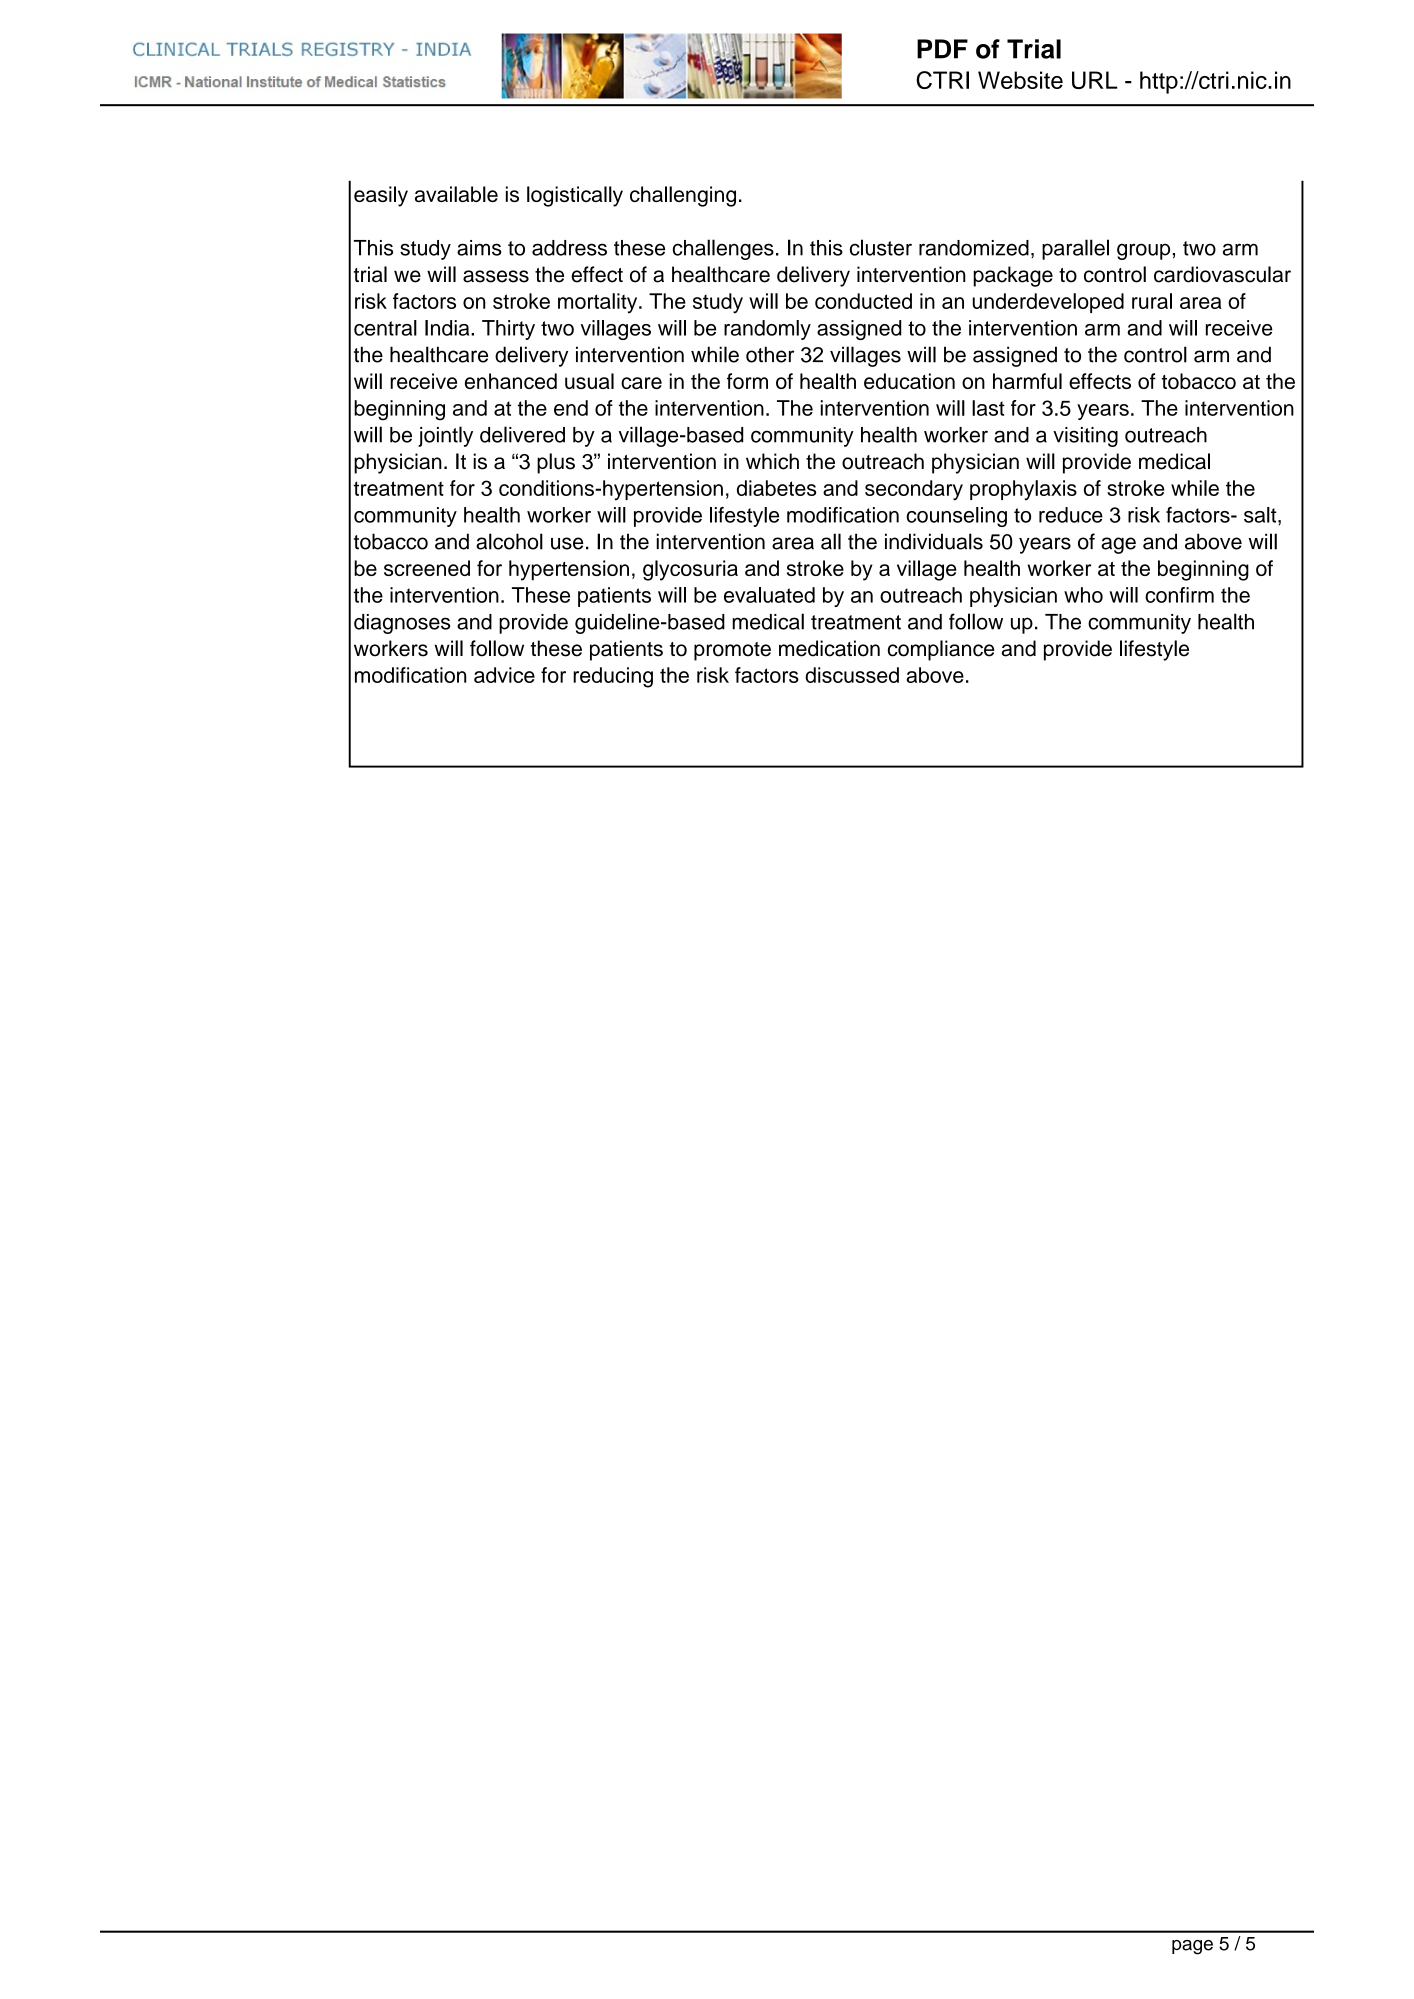 This screenshot has width=1414, height=1999. I want to click on available, so click(456, 194).
